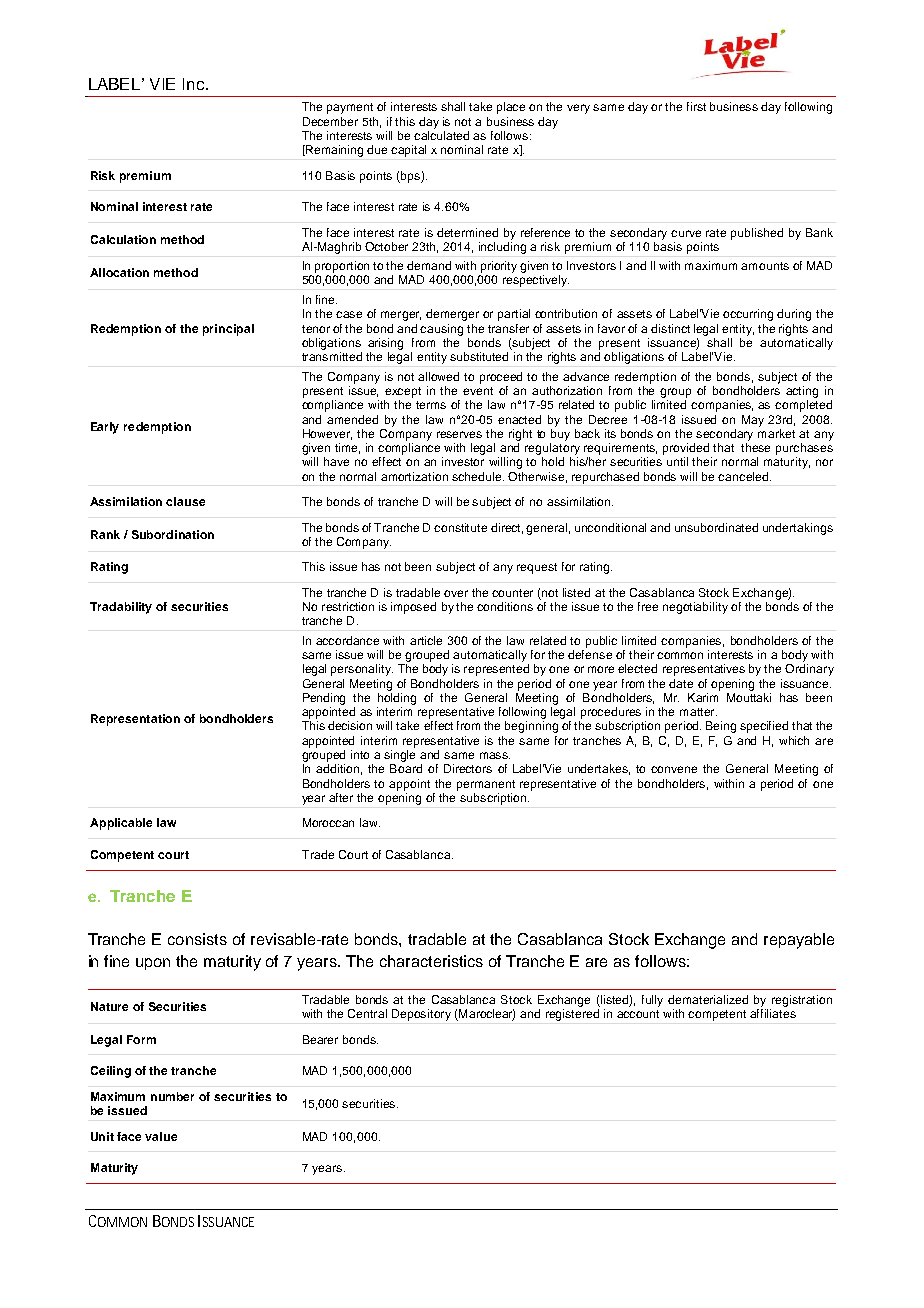  What do you see at coordinates (185, 501) in the screenshot?
I see `clause` at bounding box center [185, 501].
